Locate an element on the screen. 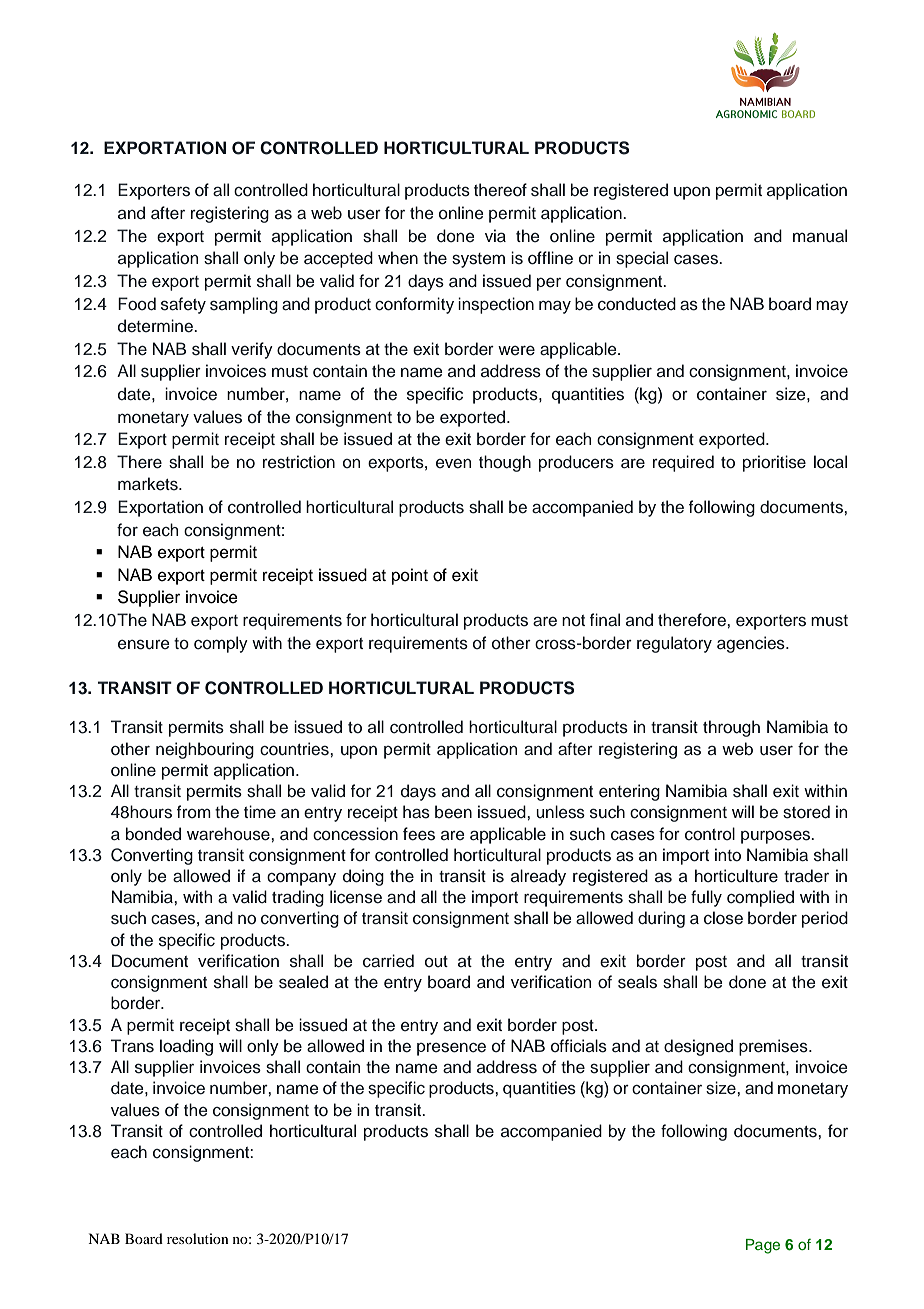  already is located at coordinates (538, 877).
